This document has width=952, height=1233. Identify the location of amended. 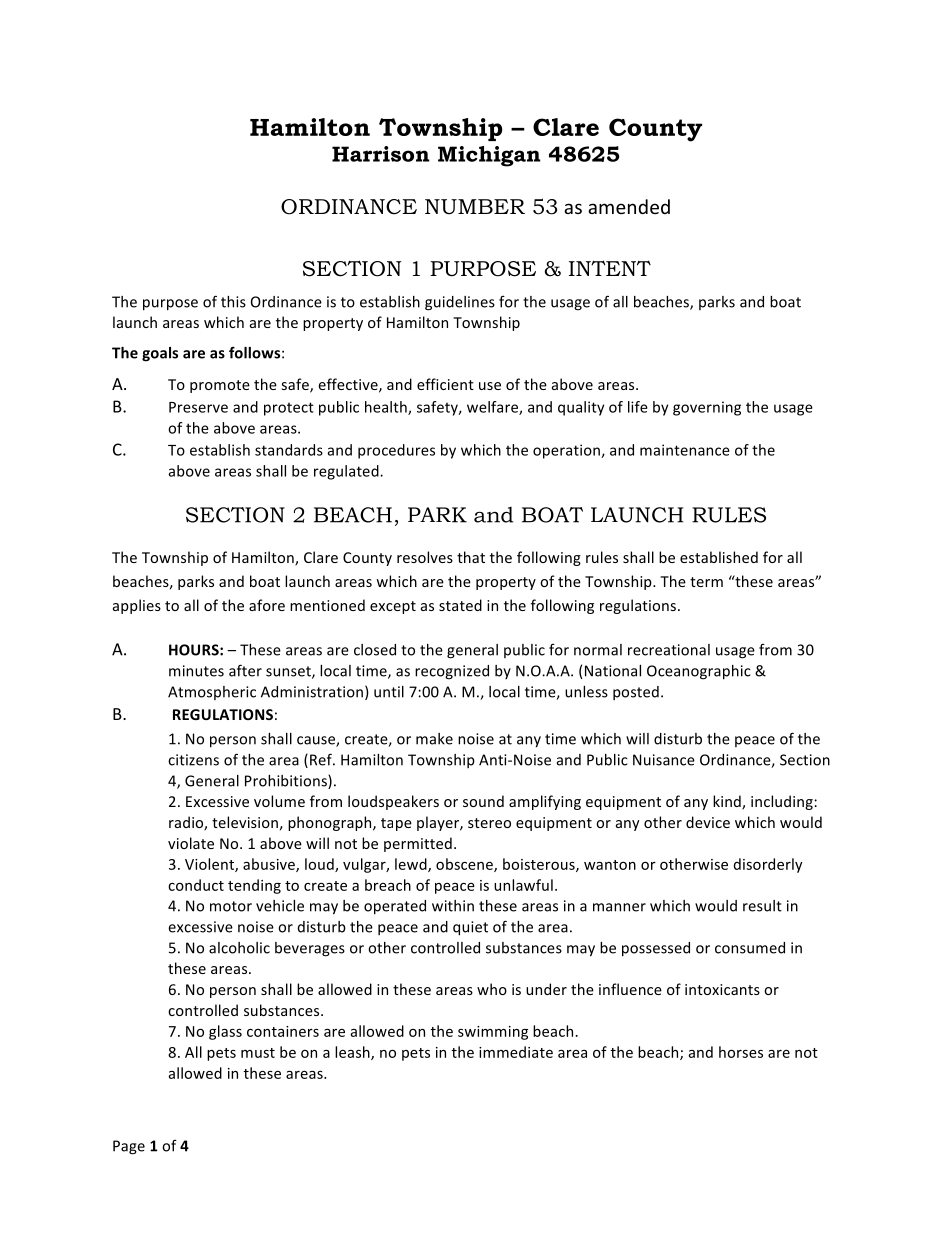
(629, 206).
